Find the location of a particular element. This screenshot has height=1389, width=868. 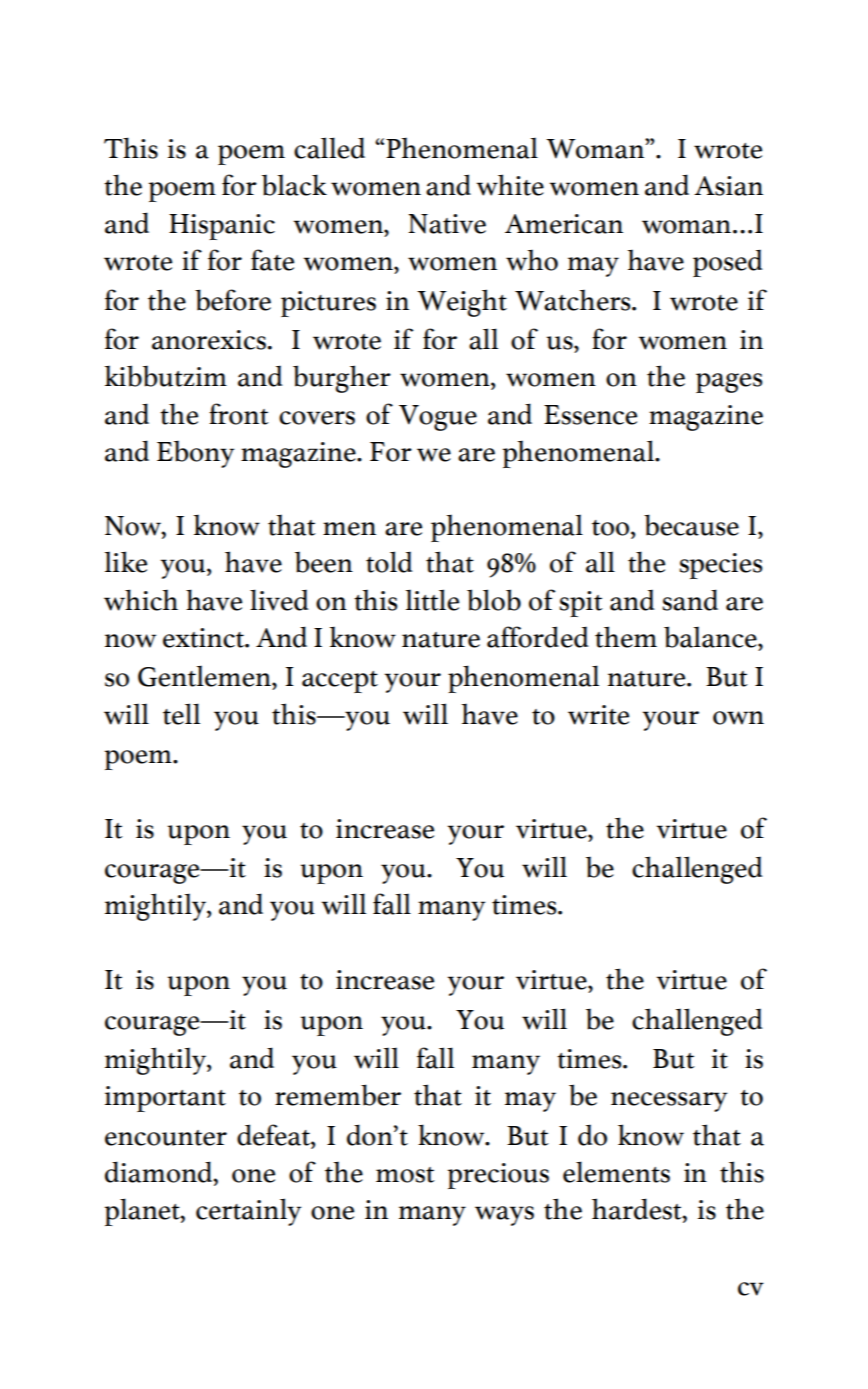

Vogue is located at coordinates (438, 418).
